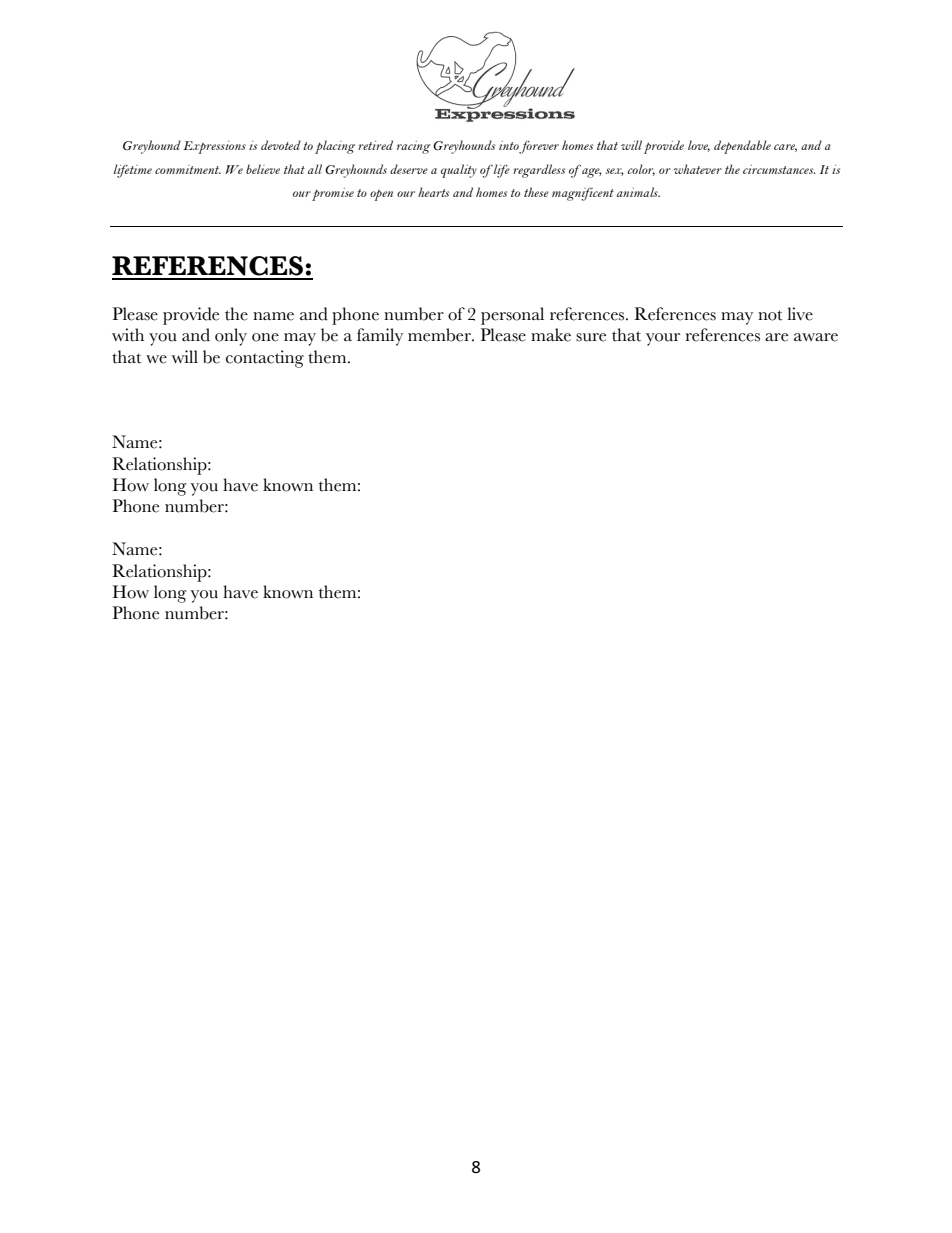 Image resolution: width=952 pixels, height=1233 pixels. I want to click on dependable, so click(742, 147).
